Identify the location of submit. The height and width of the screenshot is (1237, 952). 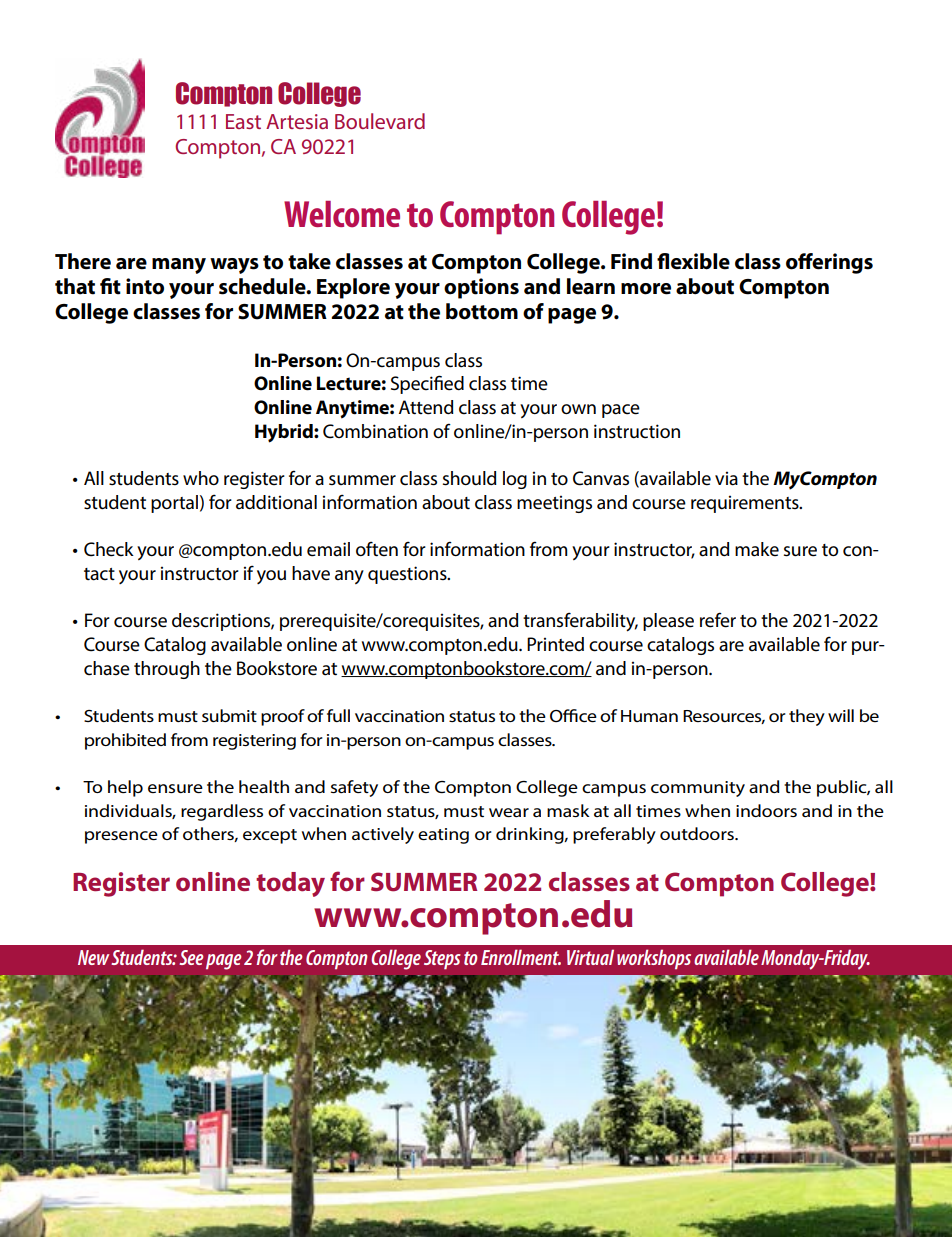
(229, 715).
